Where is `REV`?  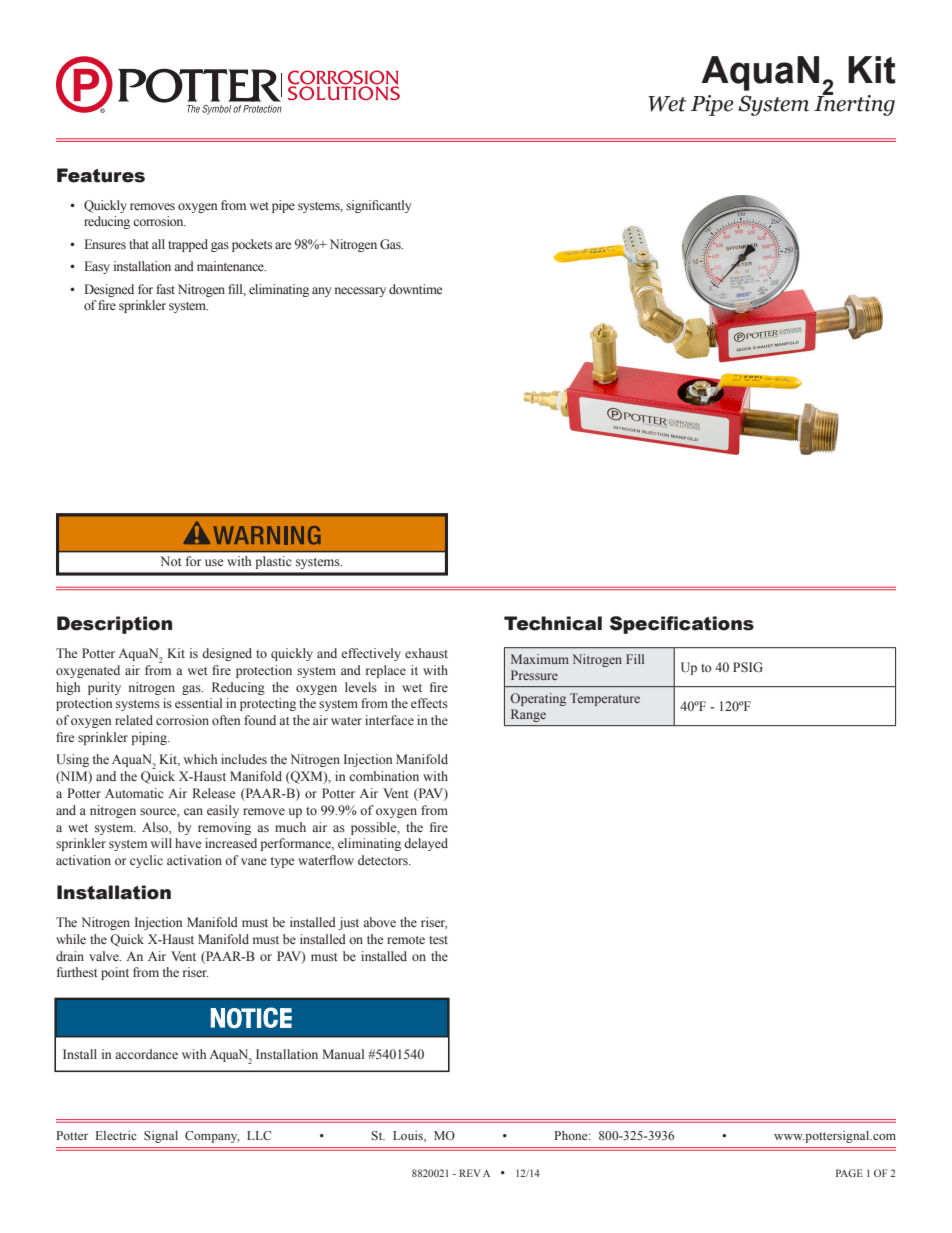
REV is located at coordinates (470, 1173).
